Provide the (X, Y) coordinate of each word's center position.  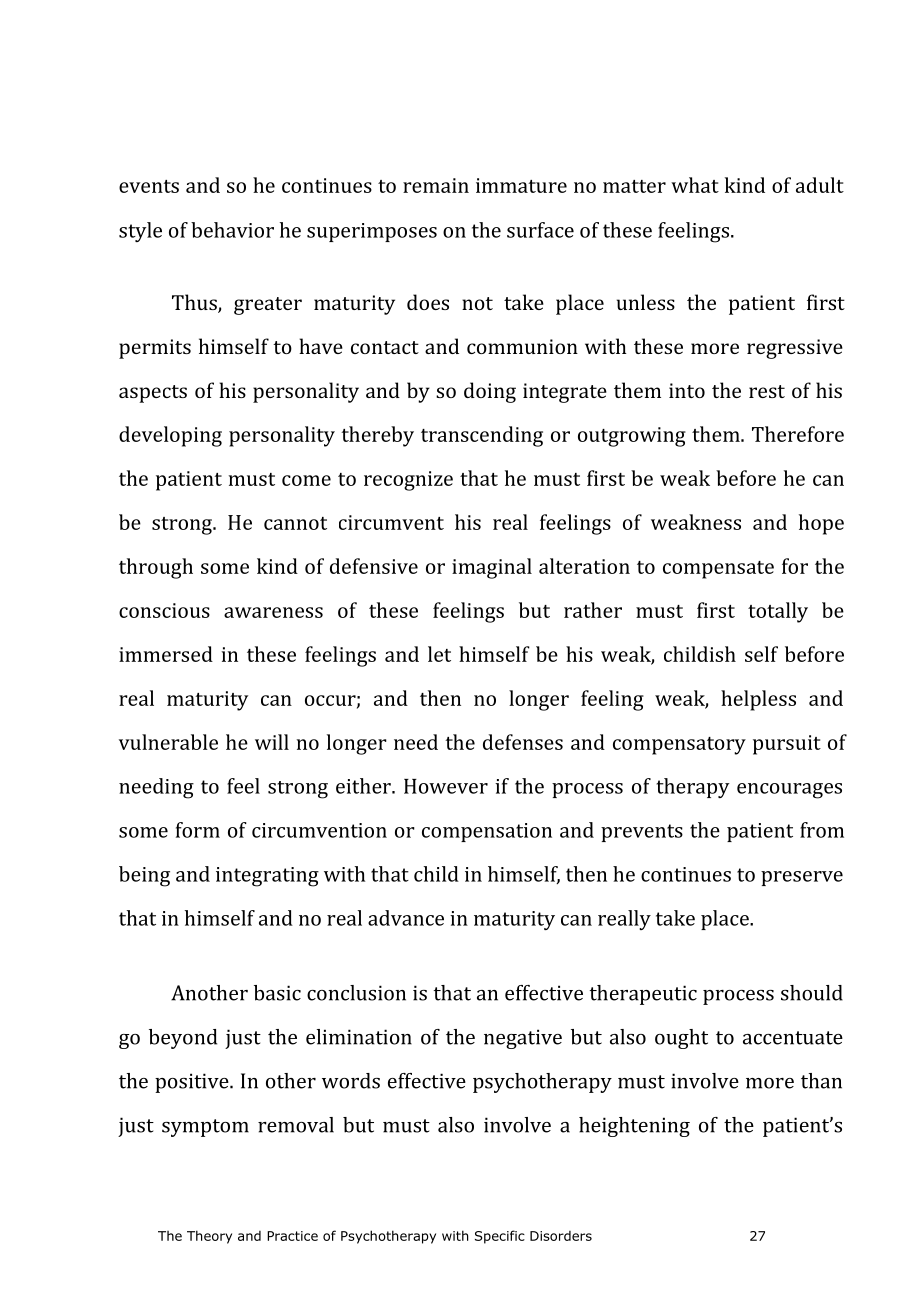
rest (767, 391)
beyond (183, 1039)
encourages (789, 791)
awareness (273, 612)
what (695, 185)
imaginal (492, 568)
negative (523, 1039)
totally (778, 612)
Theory (209, 1237)
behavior (232, 230)
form (198, 830)
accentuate (793, 1038)
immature (521, 185)
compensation (487, 832)
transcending (482, 436)
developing (170, 436)
